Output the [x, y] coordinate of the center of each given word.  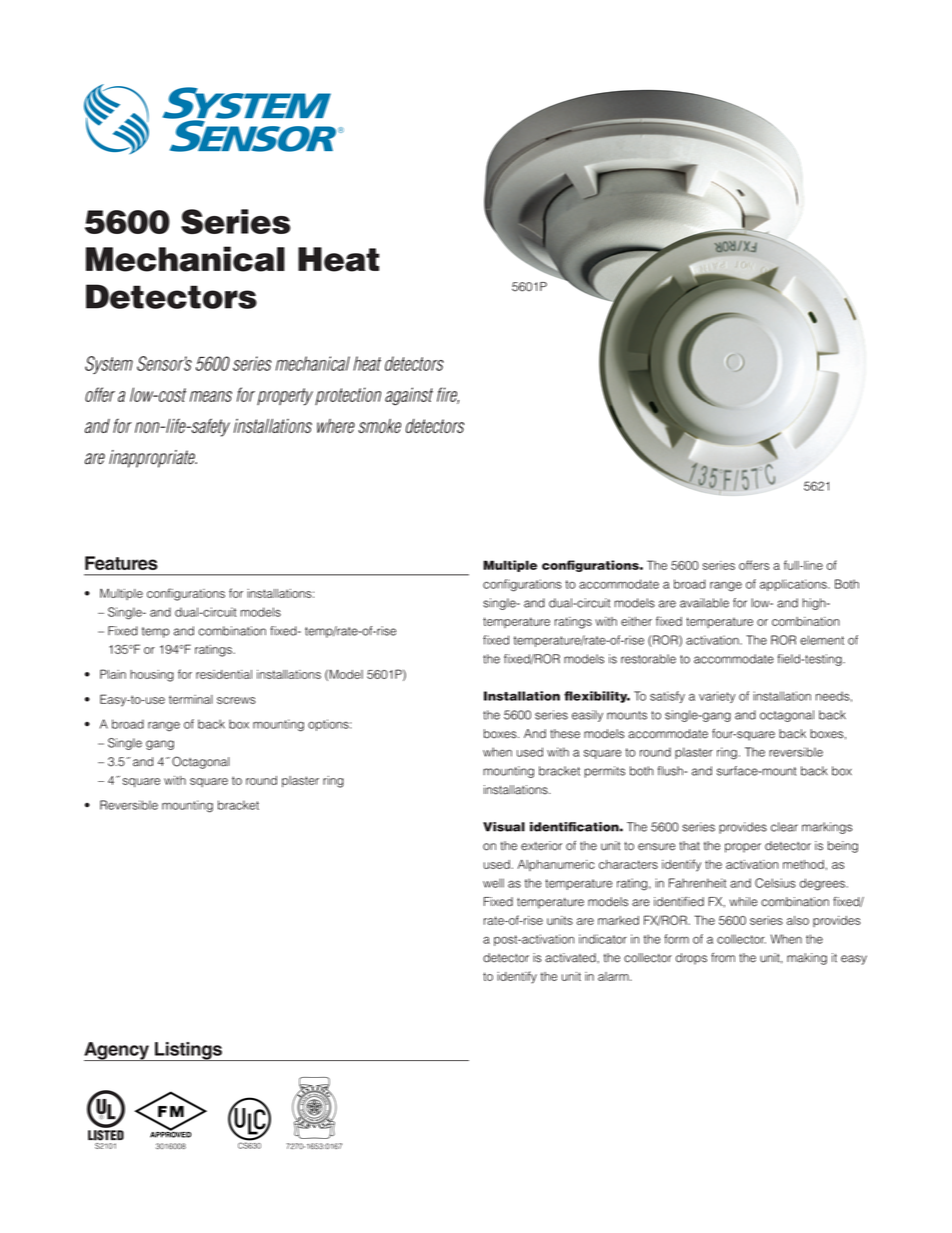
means [211, 396]
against [409, 396]
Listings [188, 1051]
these [565, 734]
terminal [191, 699]
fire [448, 395]
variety [717, 697]
